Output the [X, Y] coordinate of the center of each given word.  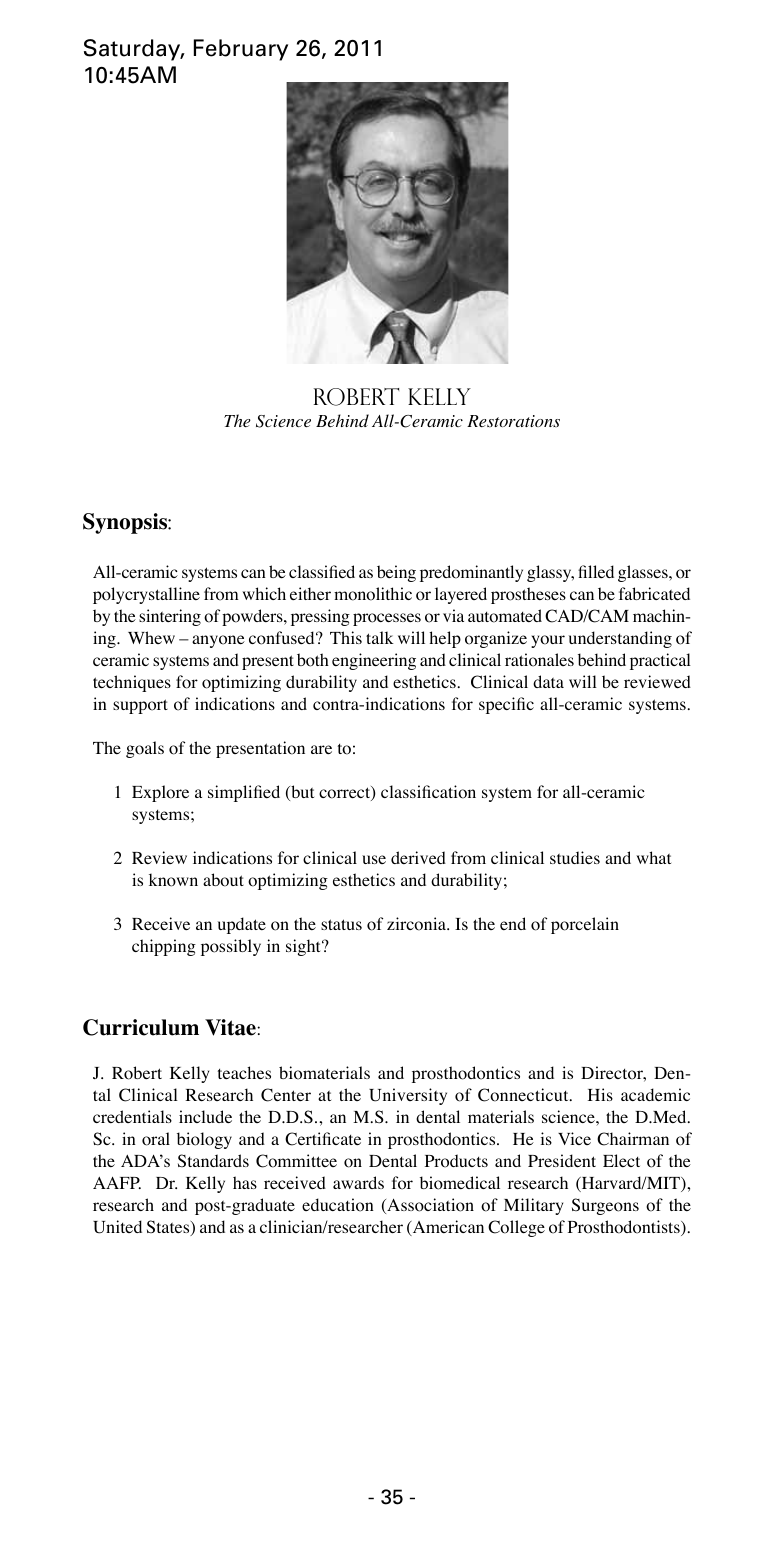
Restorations [513, 421]
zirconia [417, 924]
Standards [213, 1160]
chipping [164, 947]
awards [358, 1182]
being [396, 573]
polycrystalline [146, 595]
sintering [170, 617]
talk [380, 637]
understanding [620, 639]
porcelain [585, 925]
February [241, 50]
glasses [644, 573]
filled [596, 571]
